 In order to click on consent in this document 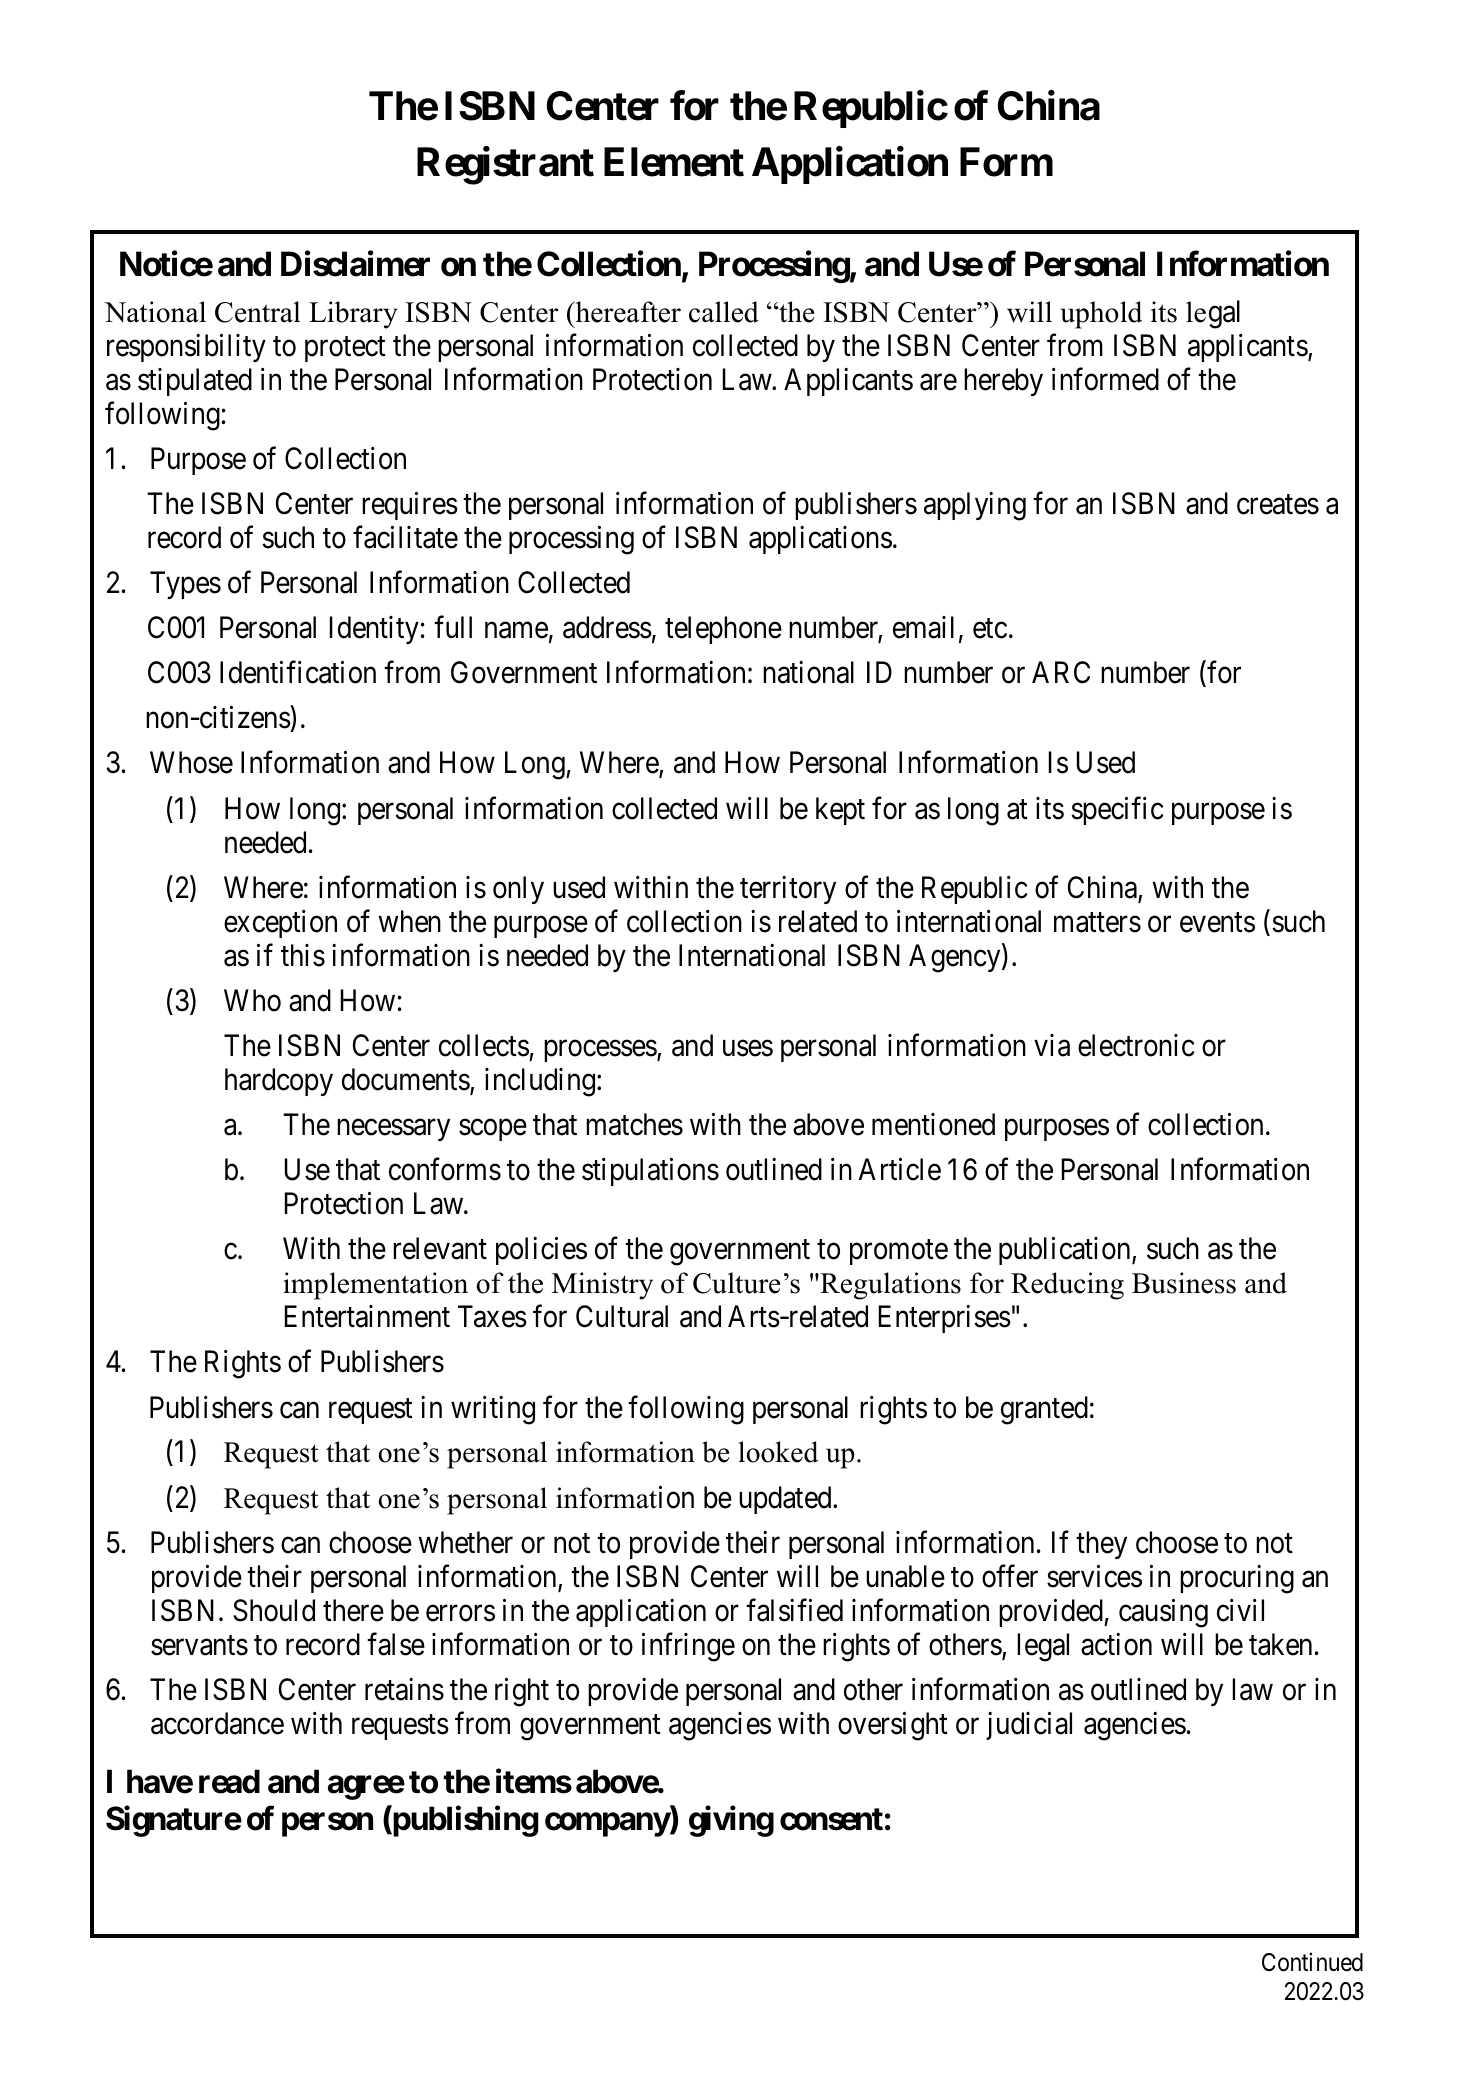, I will do `click(831, 1819)`.
